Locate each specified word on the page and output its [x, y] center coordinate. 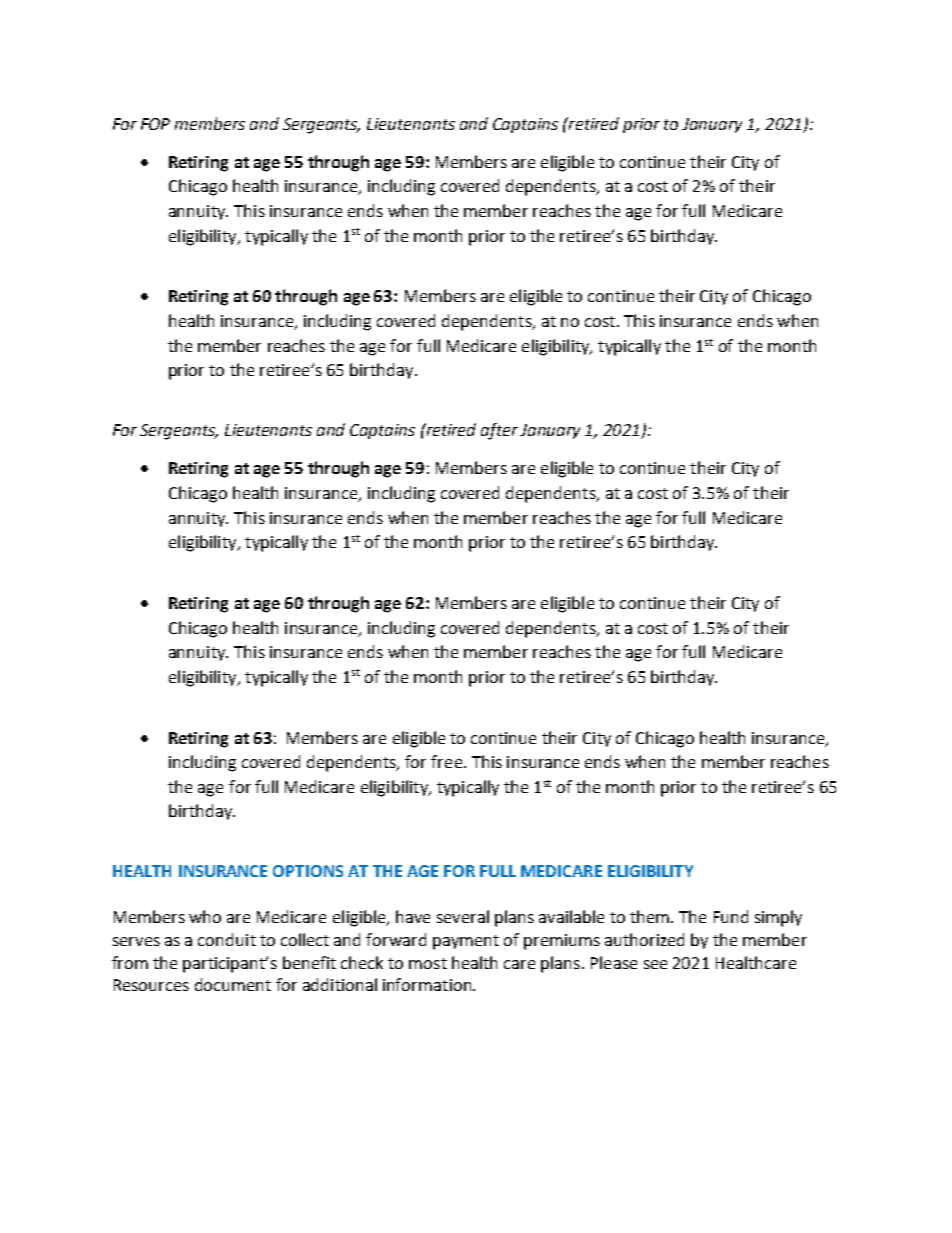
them [649, 916]
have [413, 916]
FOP [155, 124]
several [463, 916]
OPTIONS [308, 871]
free [446, 761]
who [205, 916]
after [499, 431]
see [655, 964]
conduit [227, 939]
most [428, 963]
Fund [731, 916]
